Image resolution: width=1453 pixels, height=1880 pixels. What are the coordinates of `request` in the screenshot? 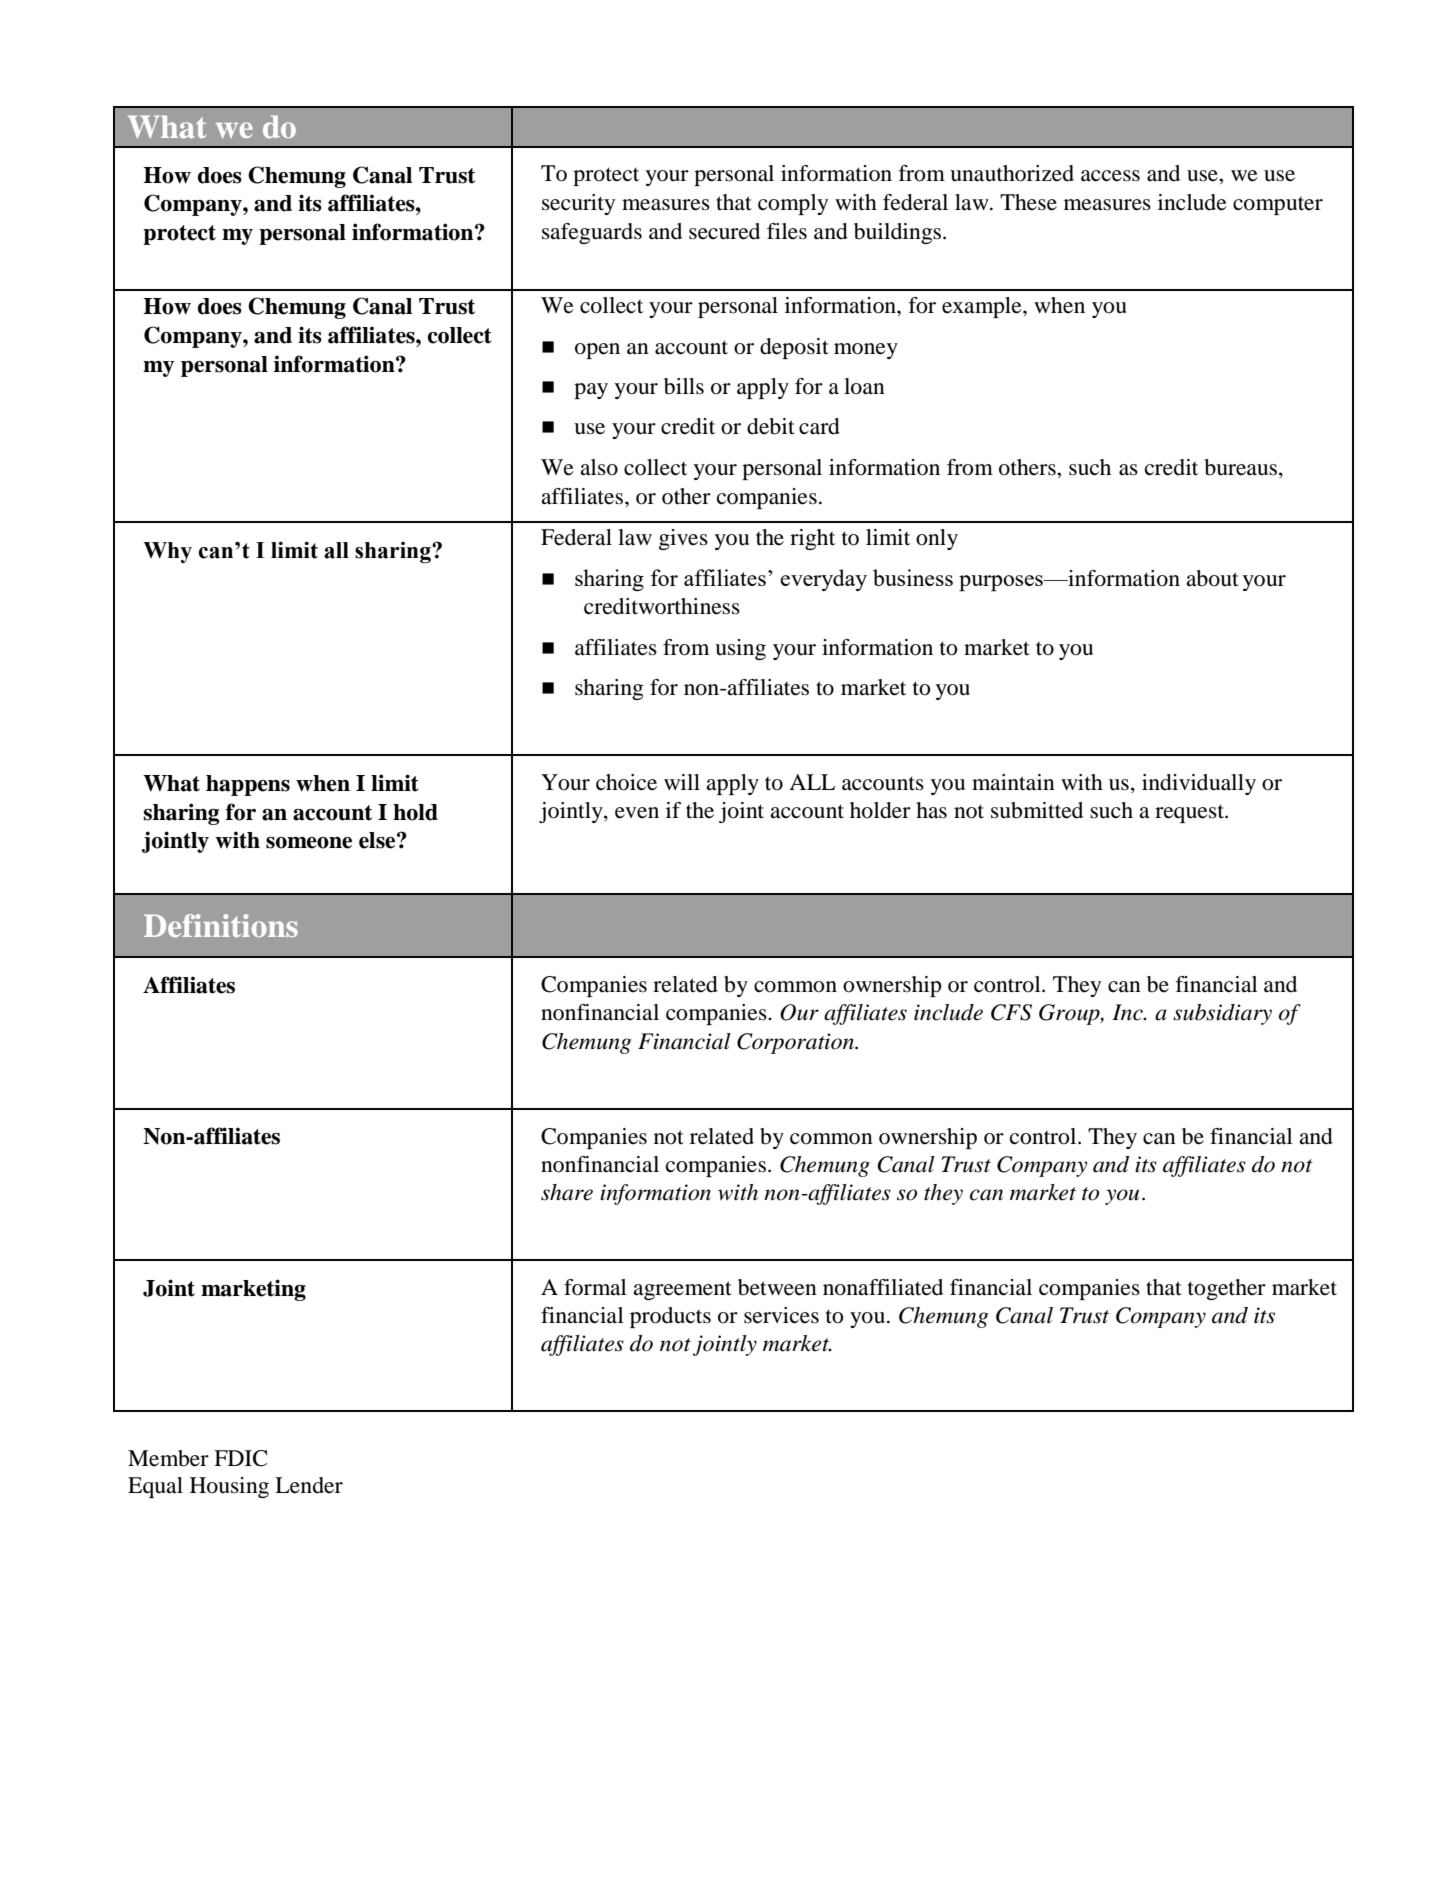 It's located at (1190, 813).
